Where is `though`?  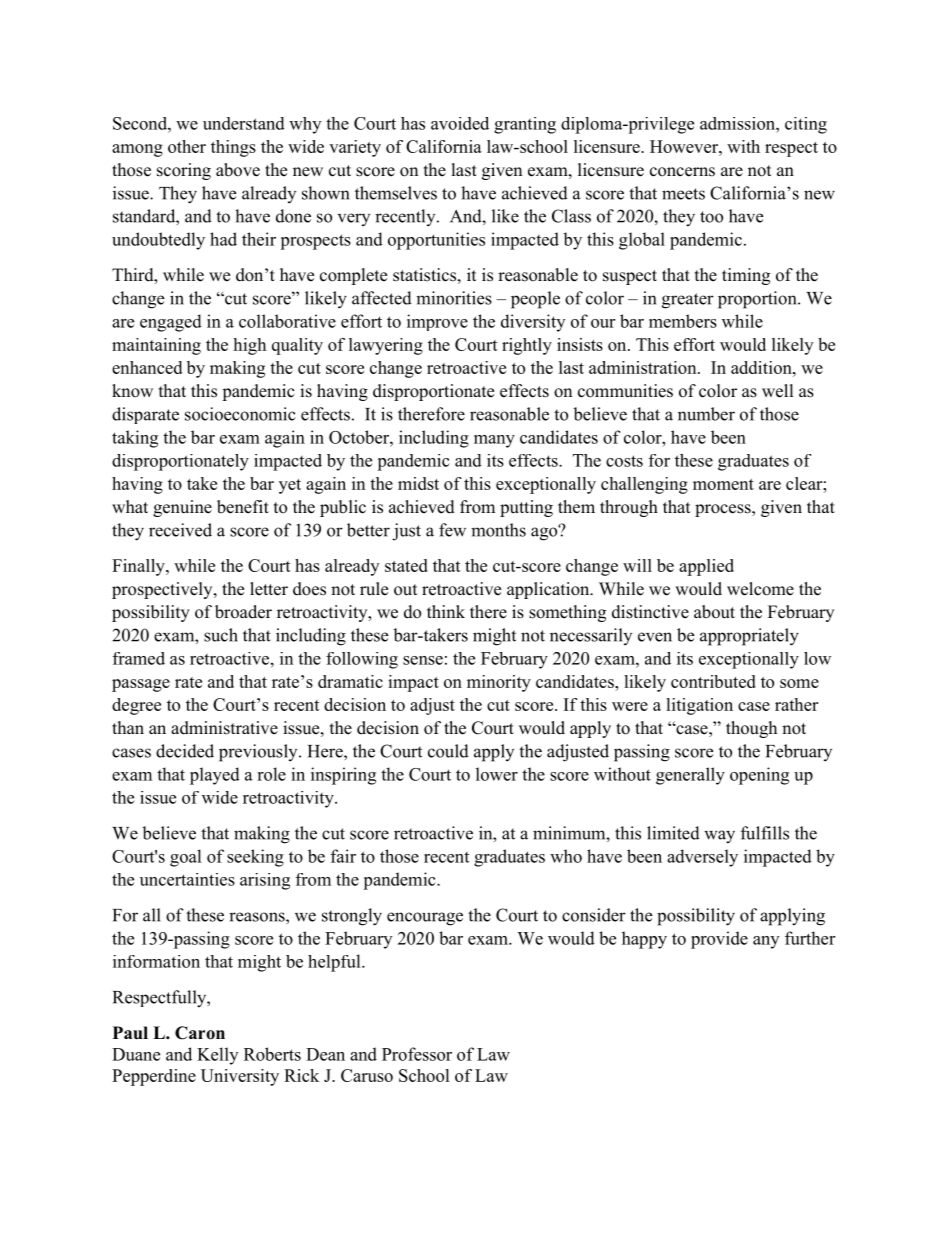
though is located at coordinates (751, 729).
